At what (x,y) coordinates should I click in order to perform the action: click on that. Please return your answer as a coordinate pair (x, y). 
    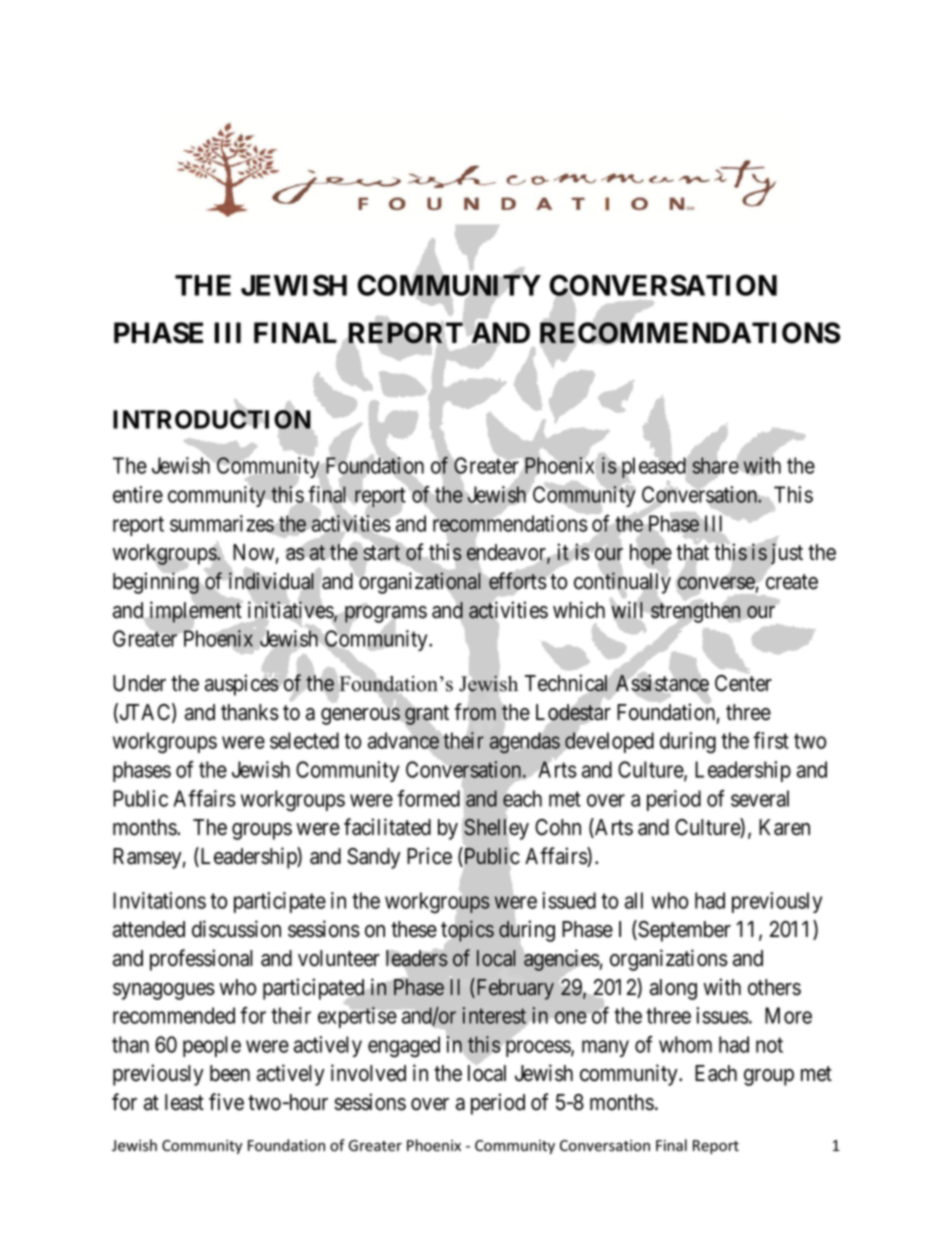
    Looking at the image, I should click on (692, 553).
